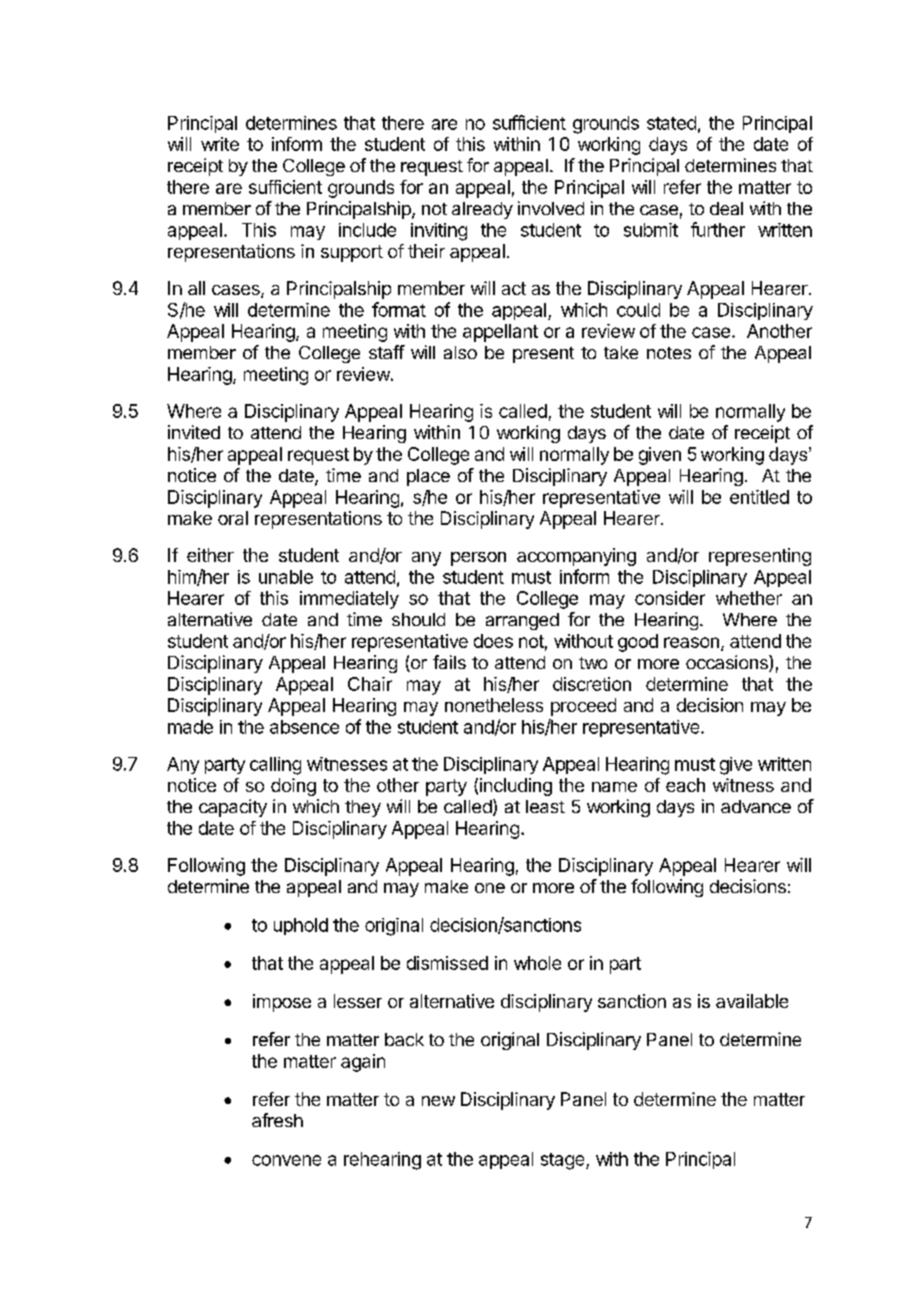 The width and height of the screenshot is (924, 1308). I want to click on stage, so click(564, 1161).
